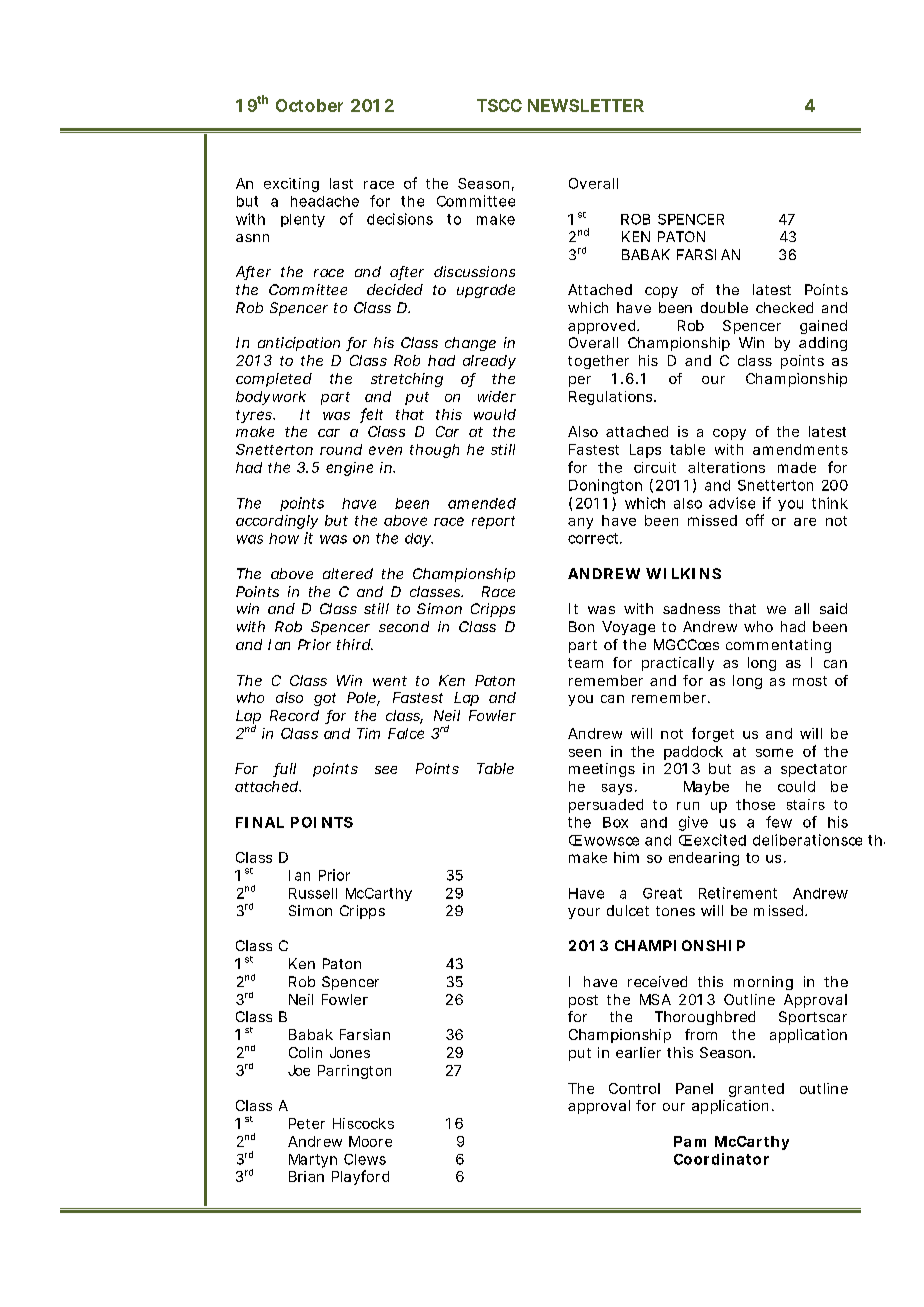  I want to click on checked, so click(784, 307).
